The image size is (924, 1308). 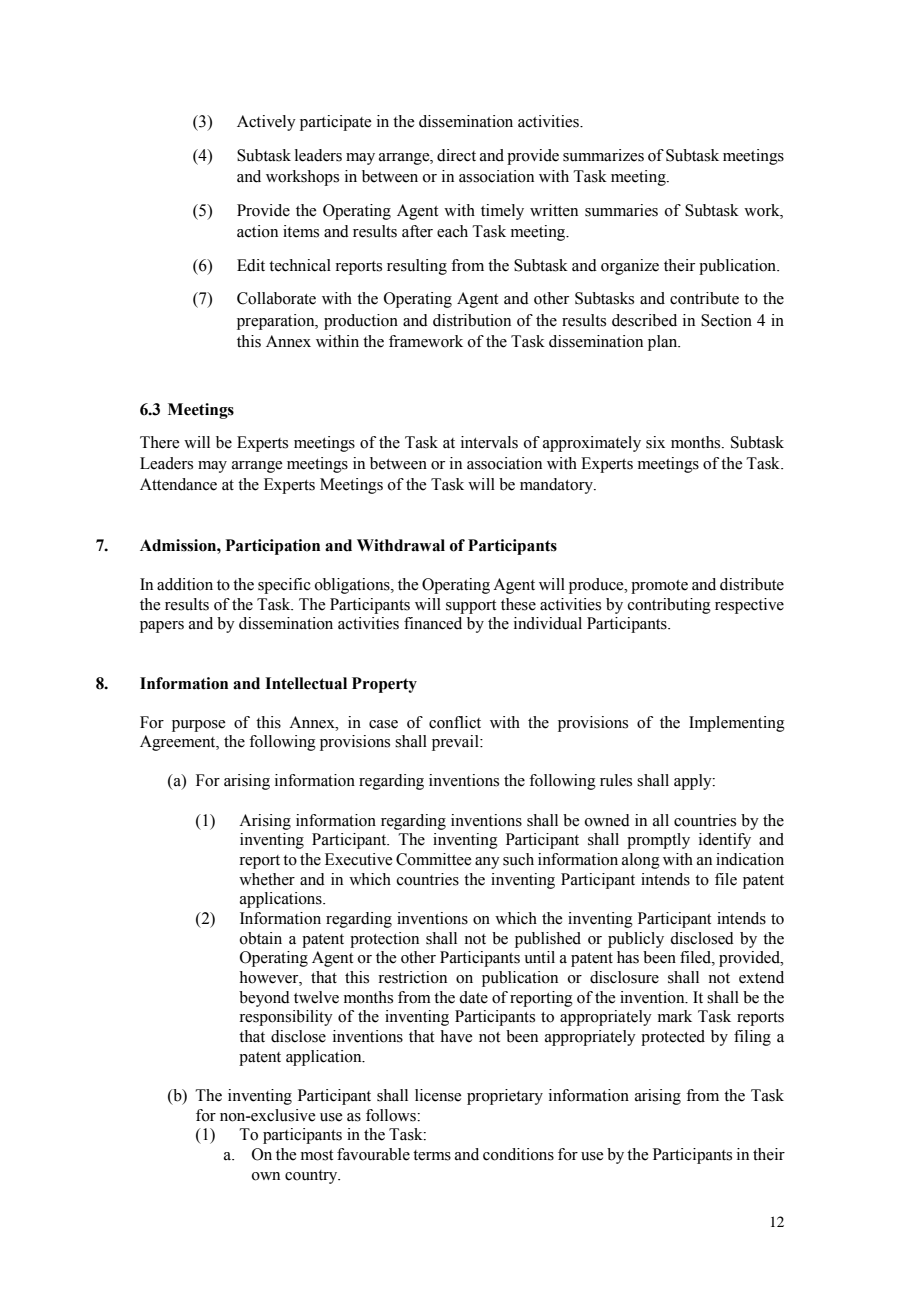 I want to click on most, so click(x=317, y=1155).
